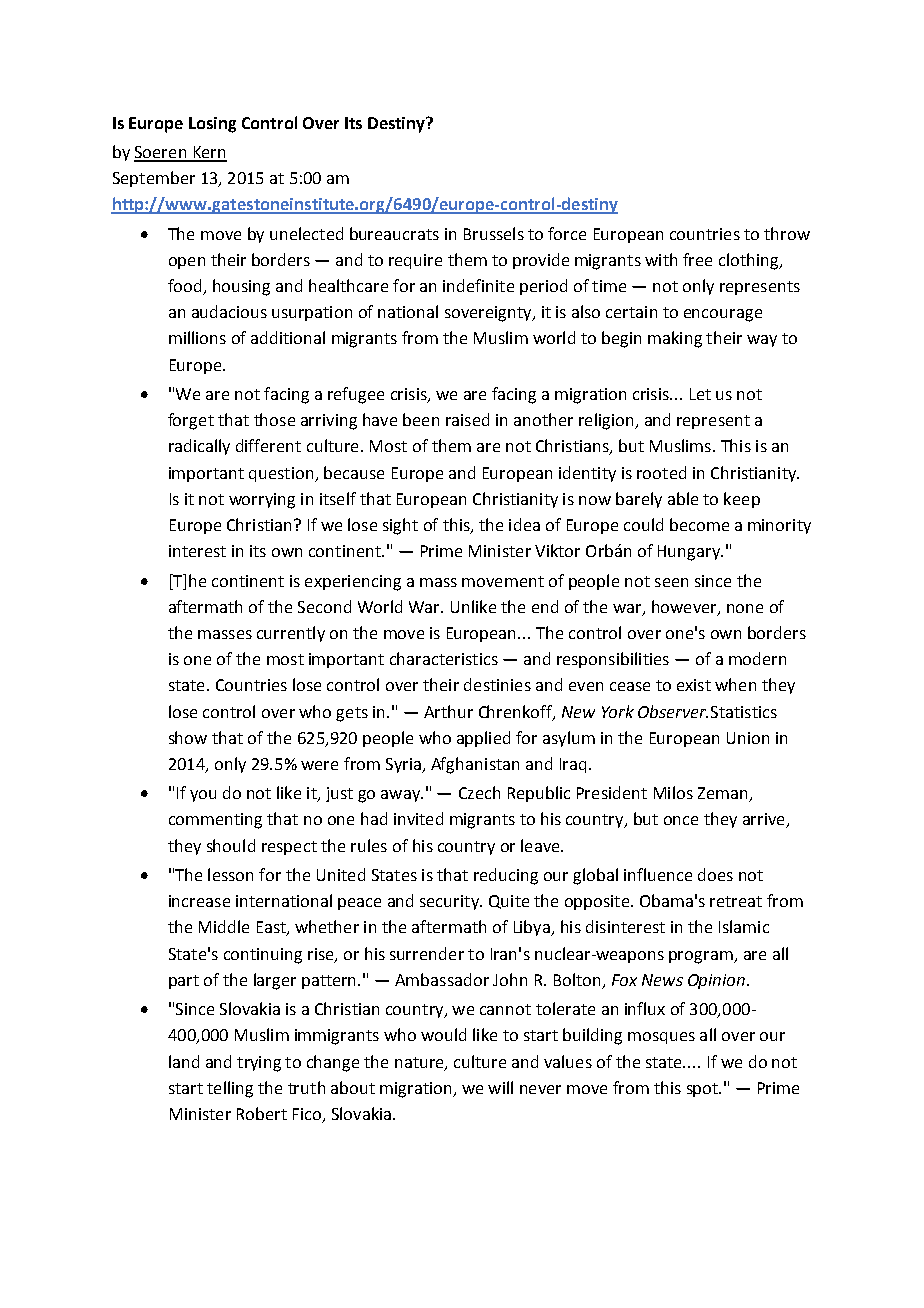 This screenshot has width=924, height=1308. Describe the element at coordinates (199, 447) in the screenshot. I see `radically` at that location.
